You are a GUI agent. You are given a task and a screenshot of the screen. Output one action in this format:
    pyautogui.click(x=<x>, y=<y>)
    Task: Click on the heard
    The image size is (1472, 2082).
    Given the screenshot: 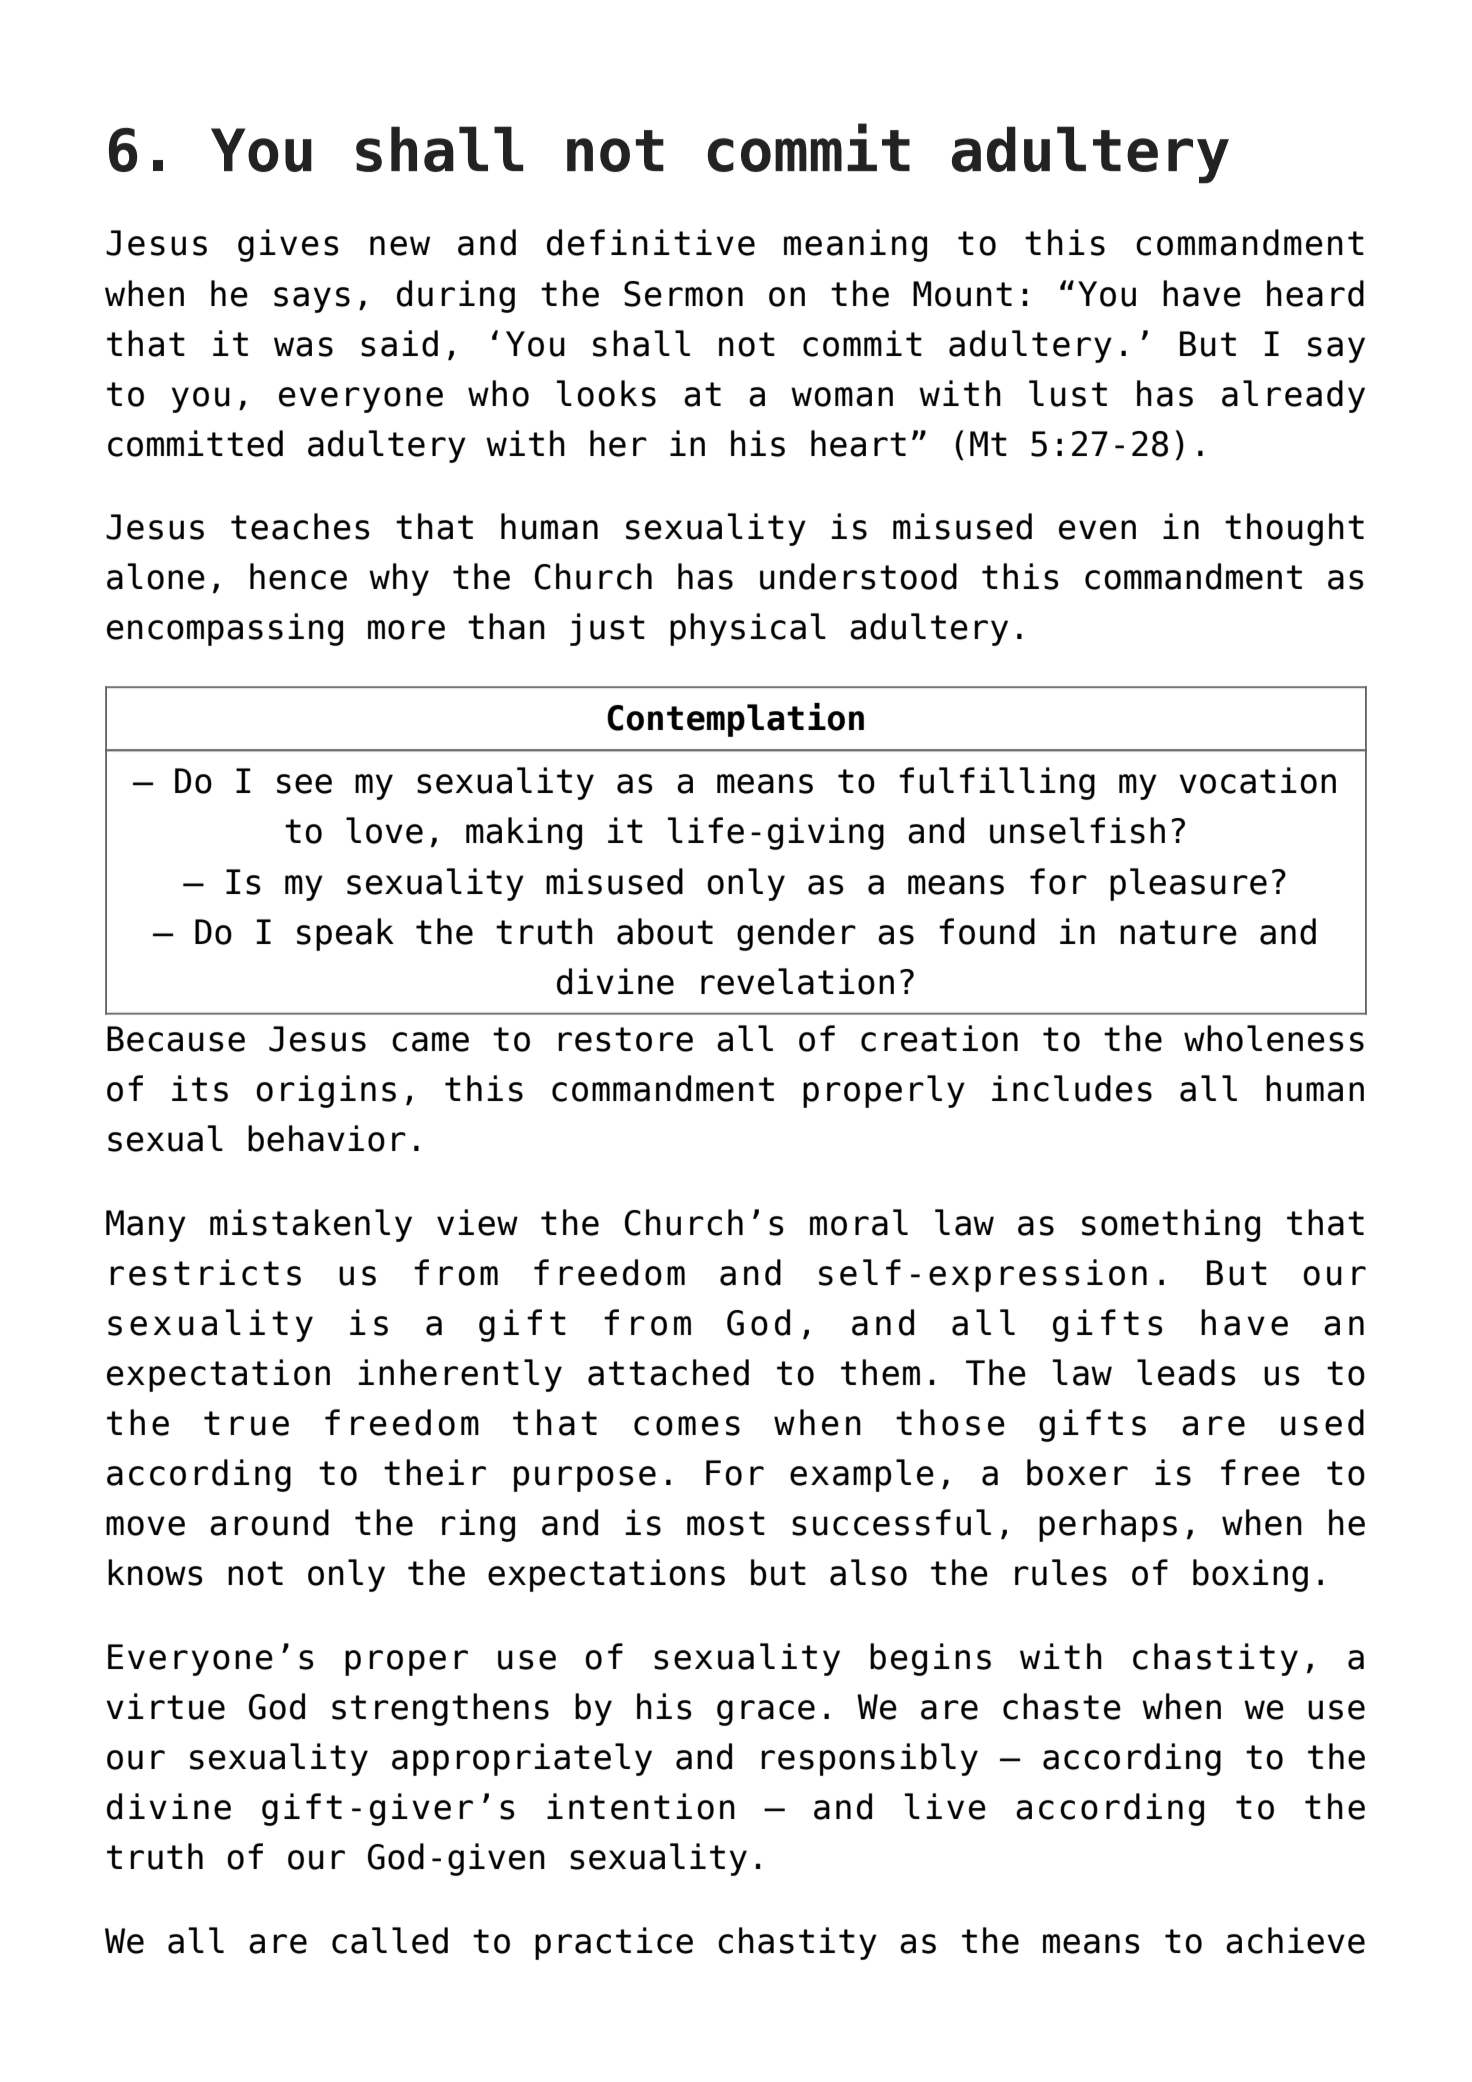 What is the action you would take?
    pyautogui.click(x=1315, y=293)
